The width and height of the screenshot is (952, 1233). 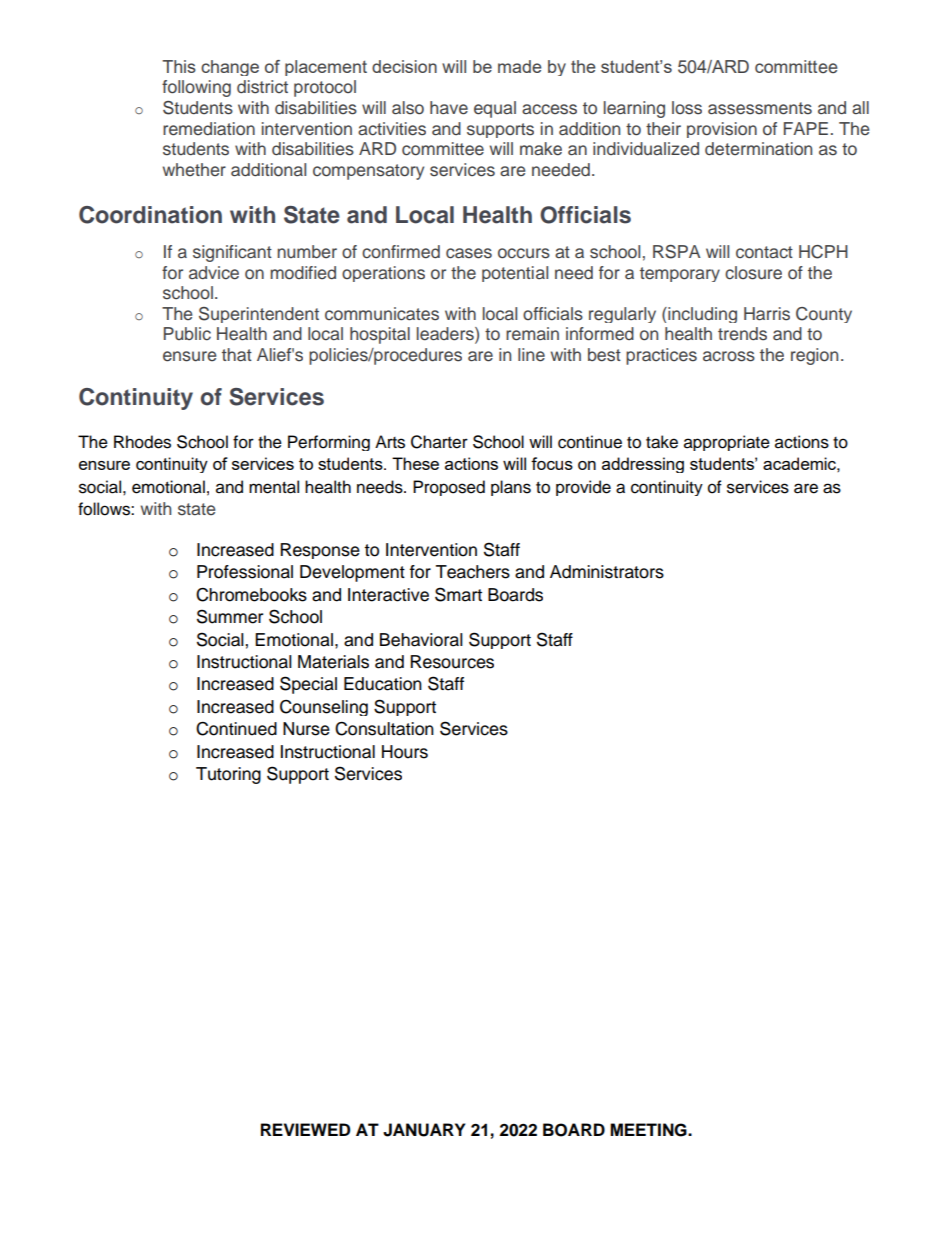 I want to click on REVIEWED, so click(x=305, y=1129).
